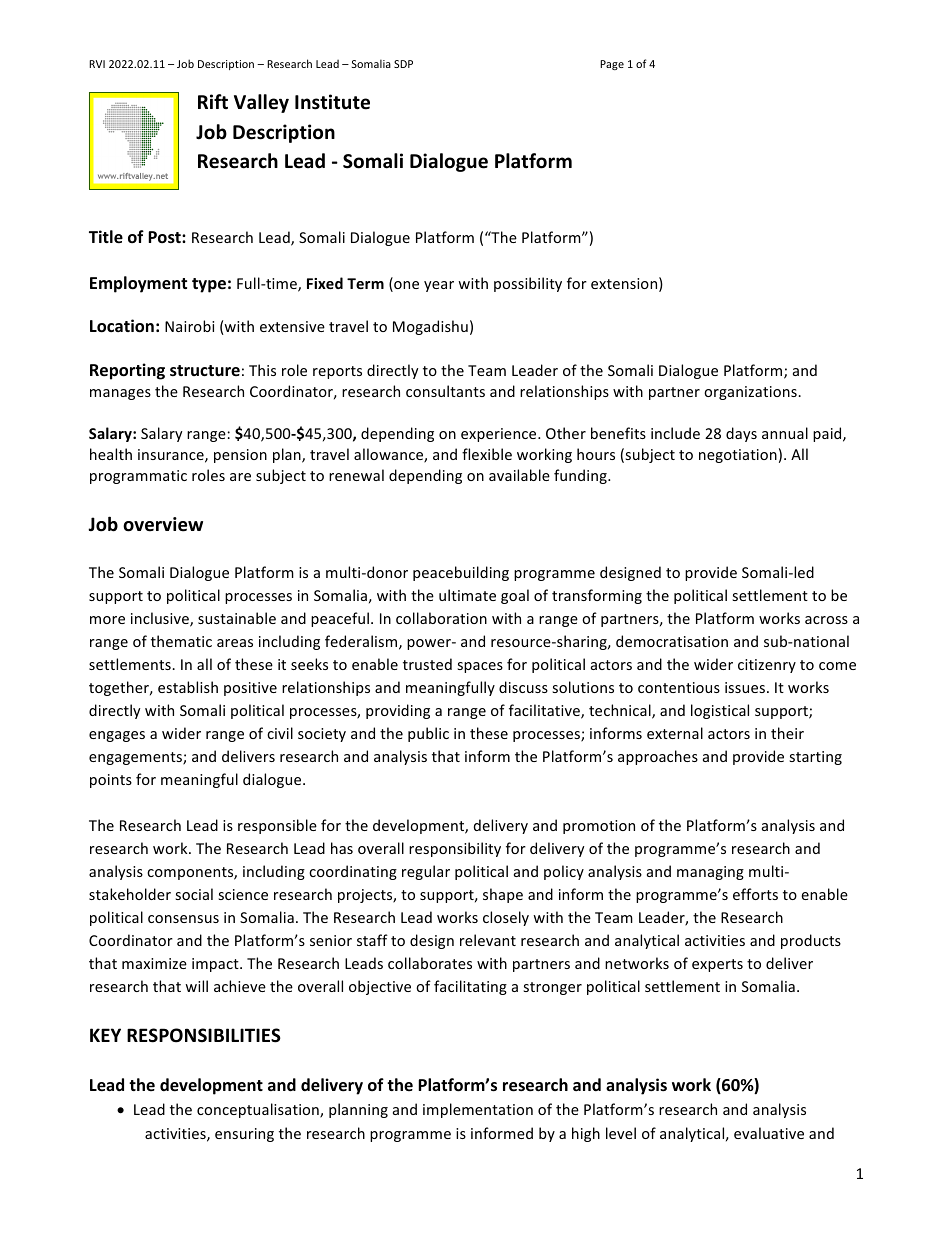 The height and width of the screenshot is (1233, 952). I want to click on responsibility, so click(455, 849).
